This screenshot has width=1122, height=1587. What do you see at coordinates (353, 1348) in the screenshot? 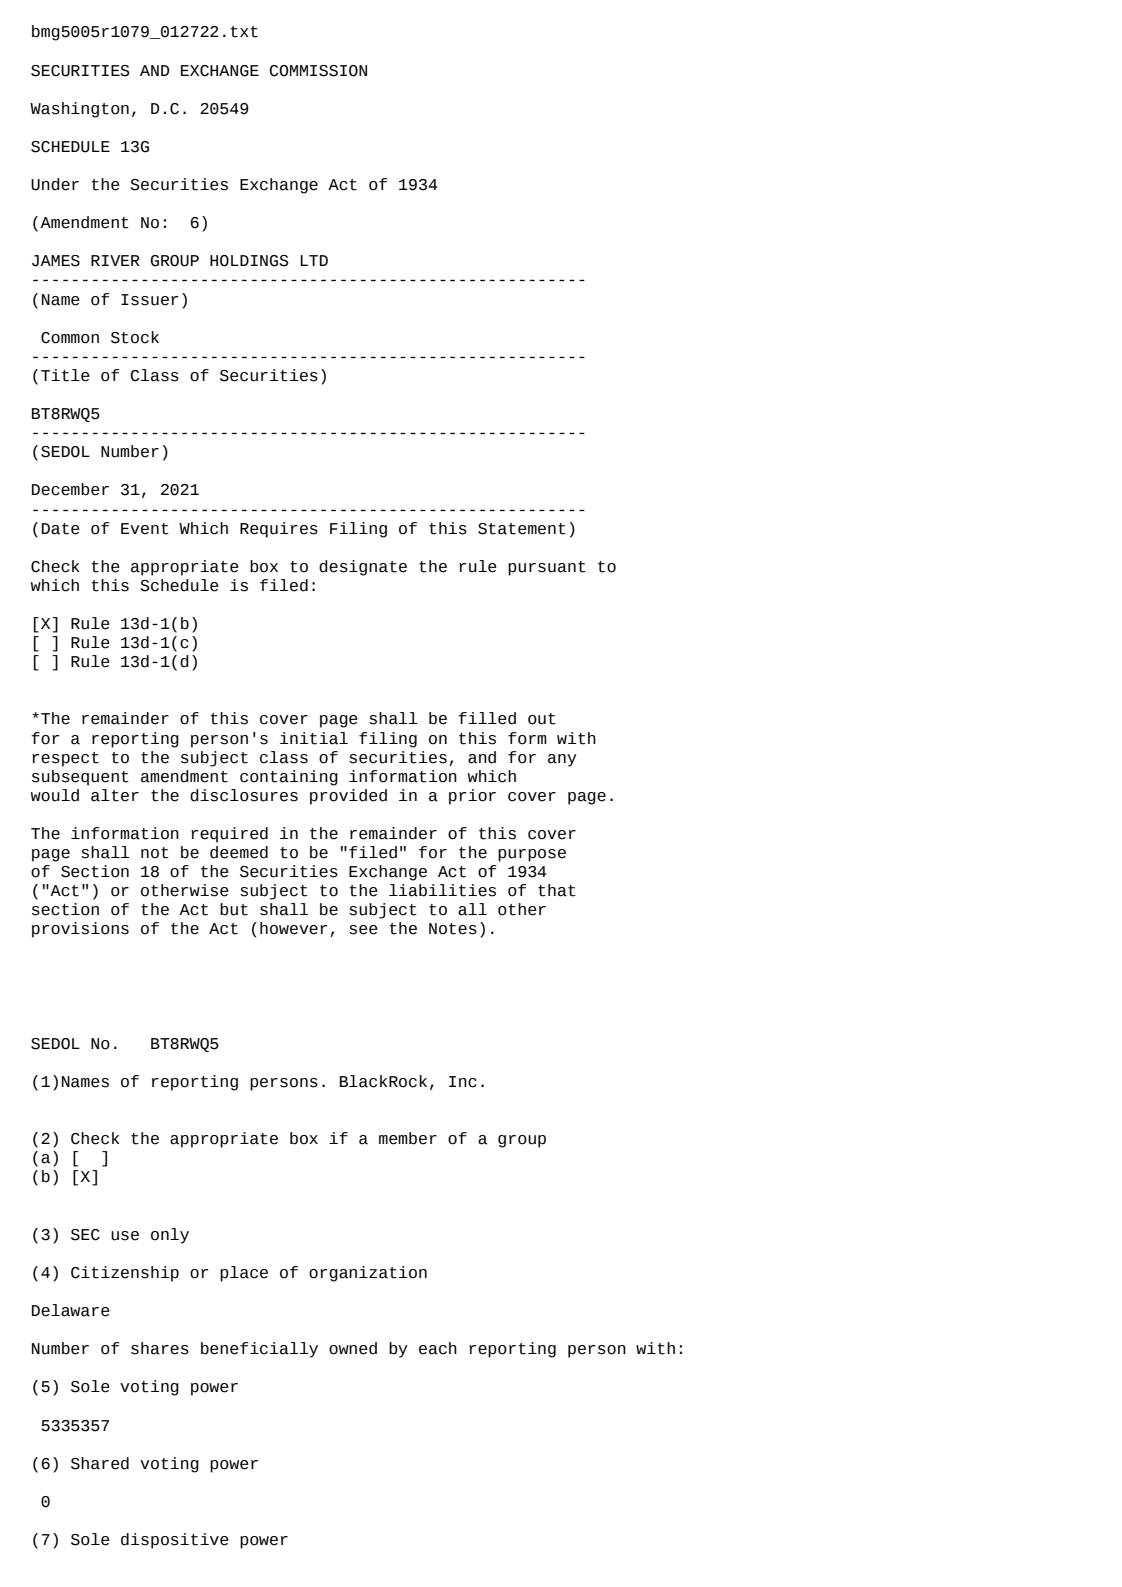
I see `owned` at bounding box center [353, 1348].
